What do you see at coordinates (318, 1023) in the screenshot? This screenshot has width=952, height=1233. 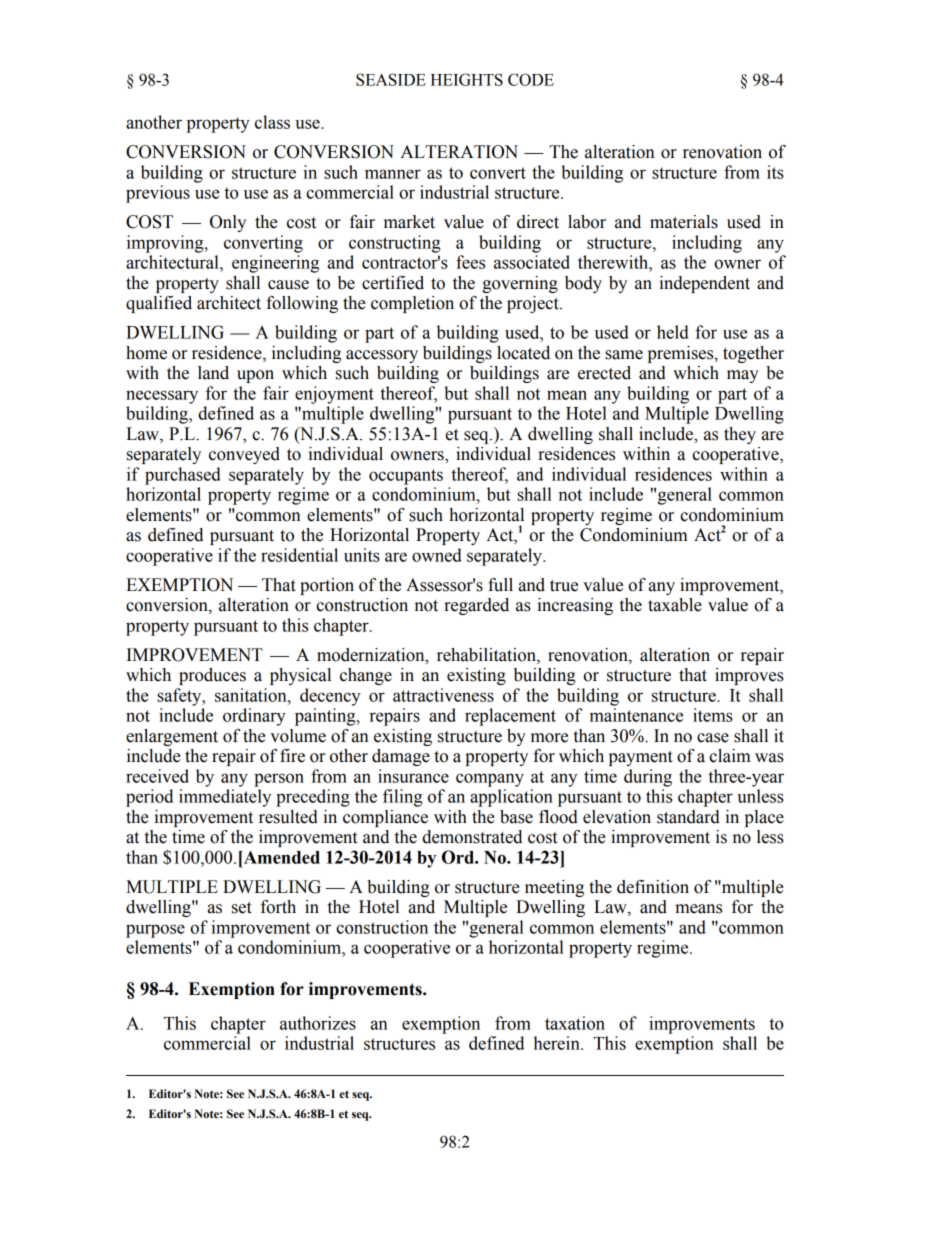 I see `authorizes` at bounding box center [318, 1023].
